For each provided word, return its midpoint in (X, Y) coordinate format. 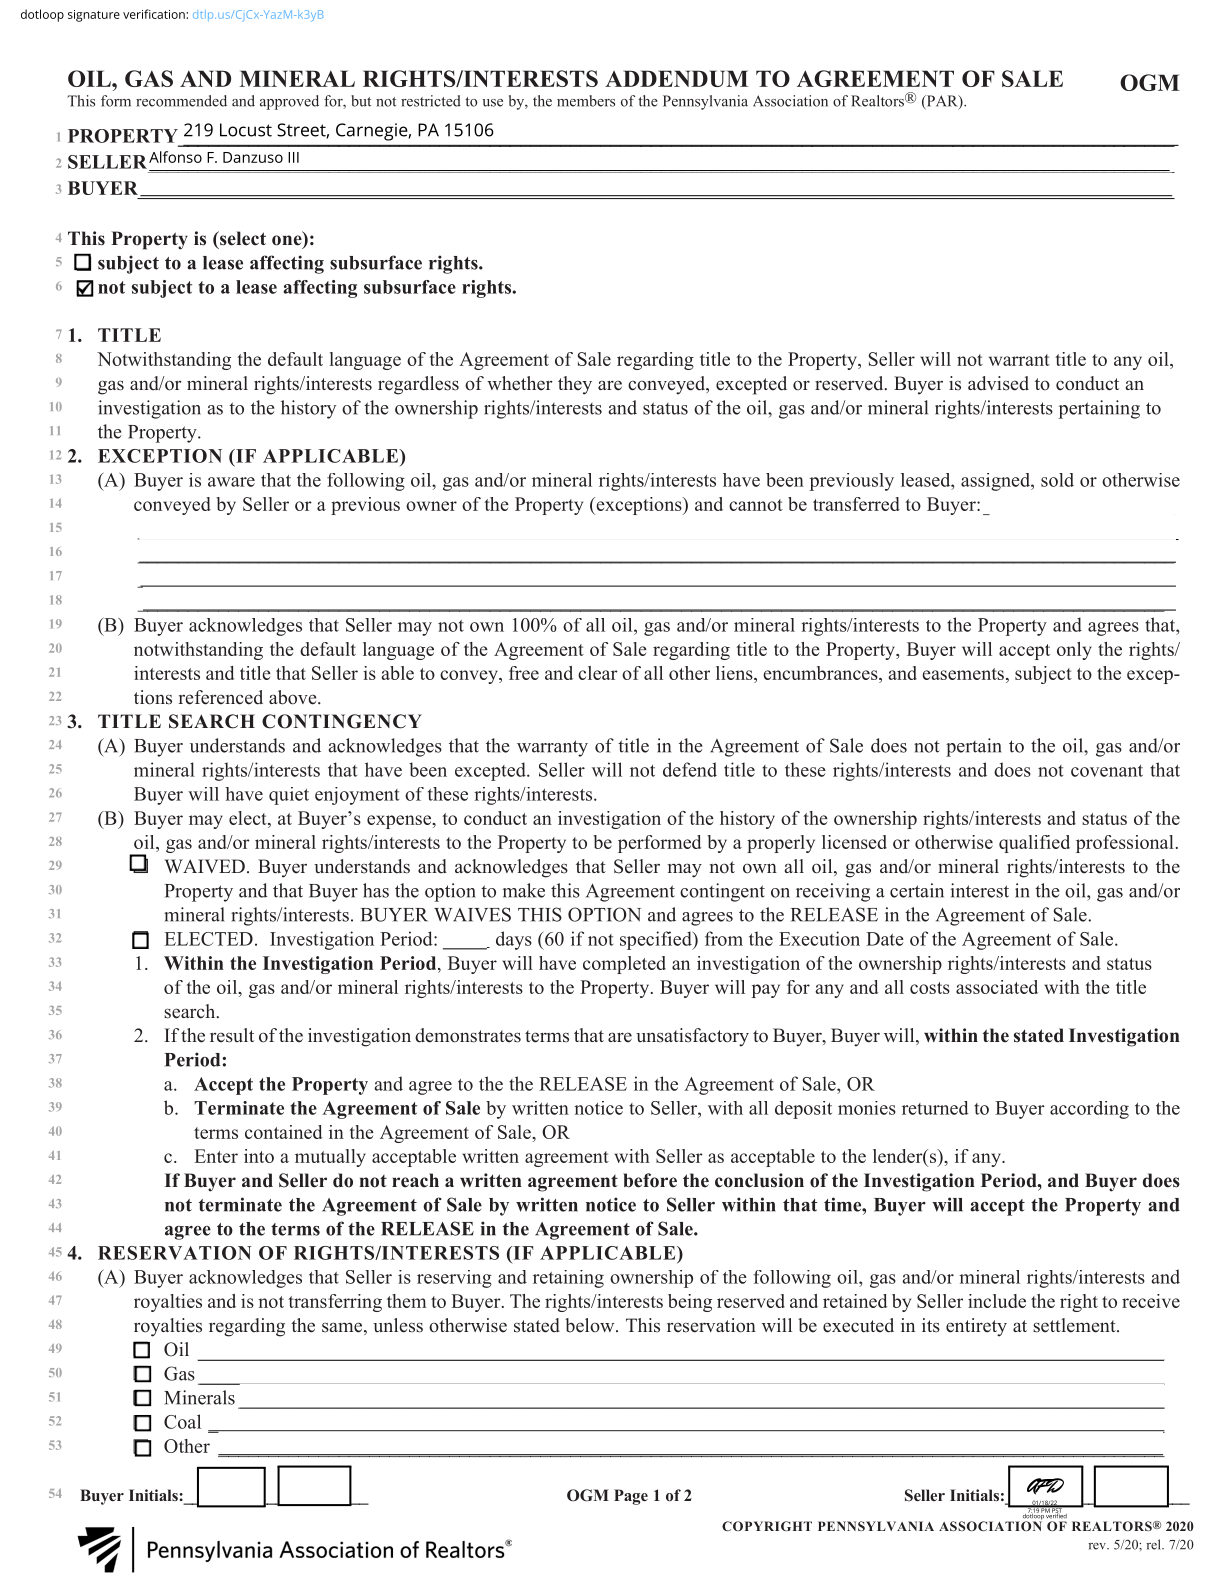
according (1089, 1110)
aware (231, 482)
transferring (335, 1303)
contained (283, 1132)
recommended (181, 101)
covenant (1107, 771)
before (650, 1180)
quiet (289, 796)
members (586, 101)
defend (690, 769)
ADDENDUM (676, 78)
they (575, 385)
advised (998, 383)
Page (631, 1497)
